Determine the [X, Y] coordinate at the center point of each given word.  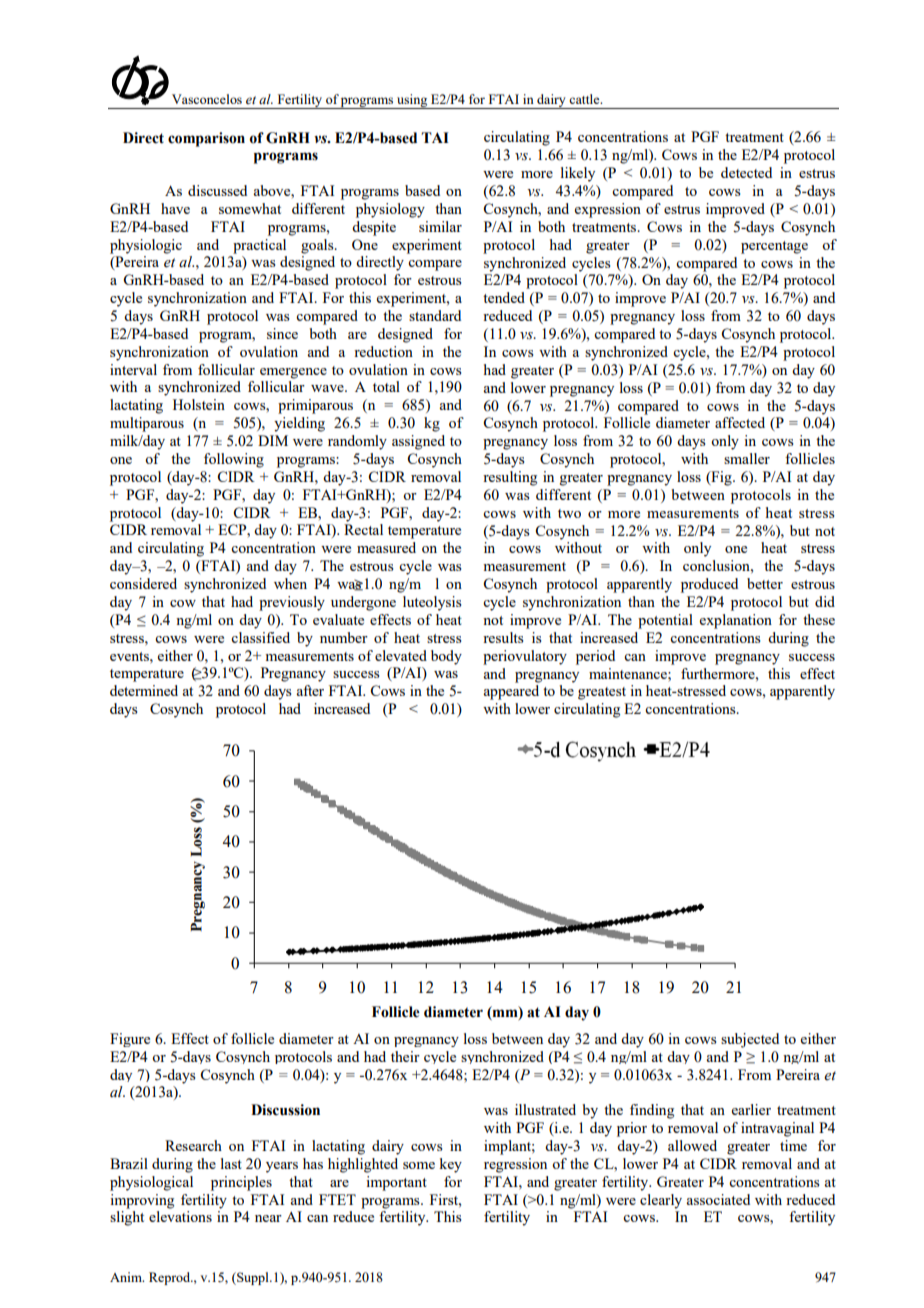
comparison [206, 139]
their [405, 1056]
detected [746, 172]
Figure [130, 1040]
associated [718, 1199]
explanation [736, 621]
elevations [180, 1216]
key [450, 1165]
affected [740, 422]
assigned [418, 442]
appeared [511, 692]
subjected [750, 1040]
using [412, 101]
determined [144, 690]
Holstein [199, 404]
